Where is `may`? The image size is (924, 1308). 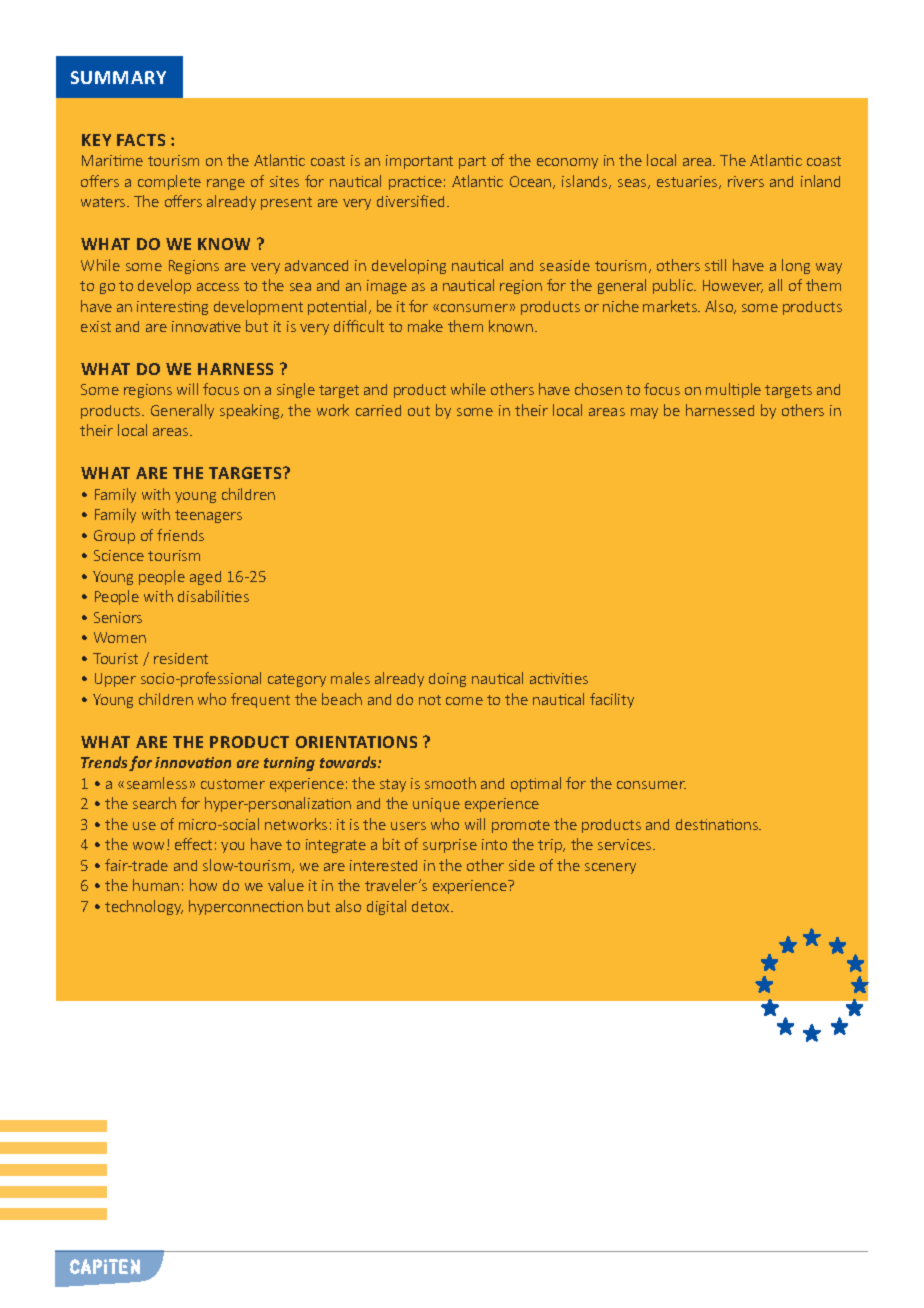
may is located at coordinates (644, 413).
